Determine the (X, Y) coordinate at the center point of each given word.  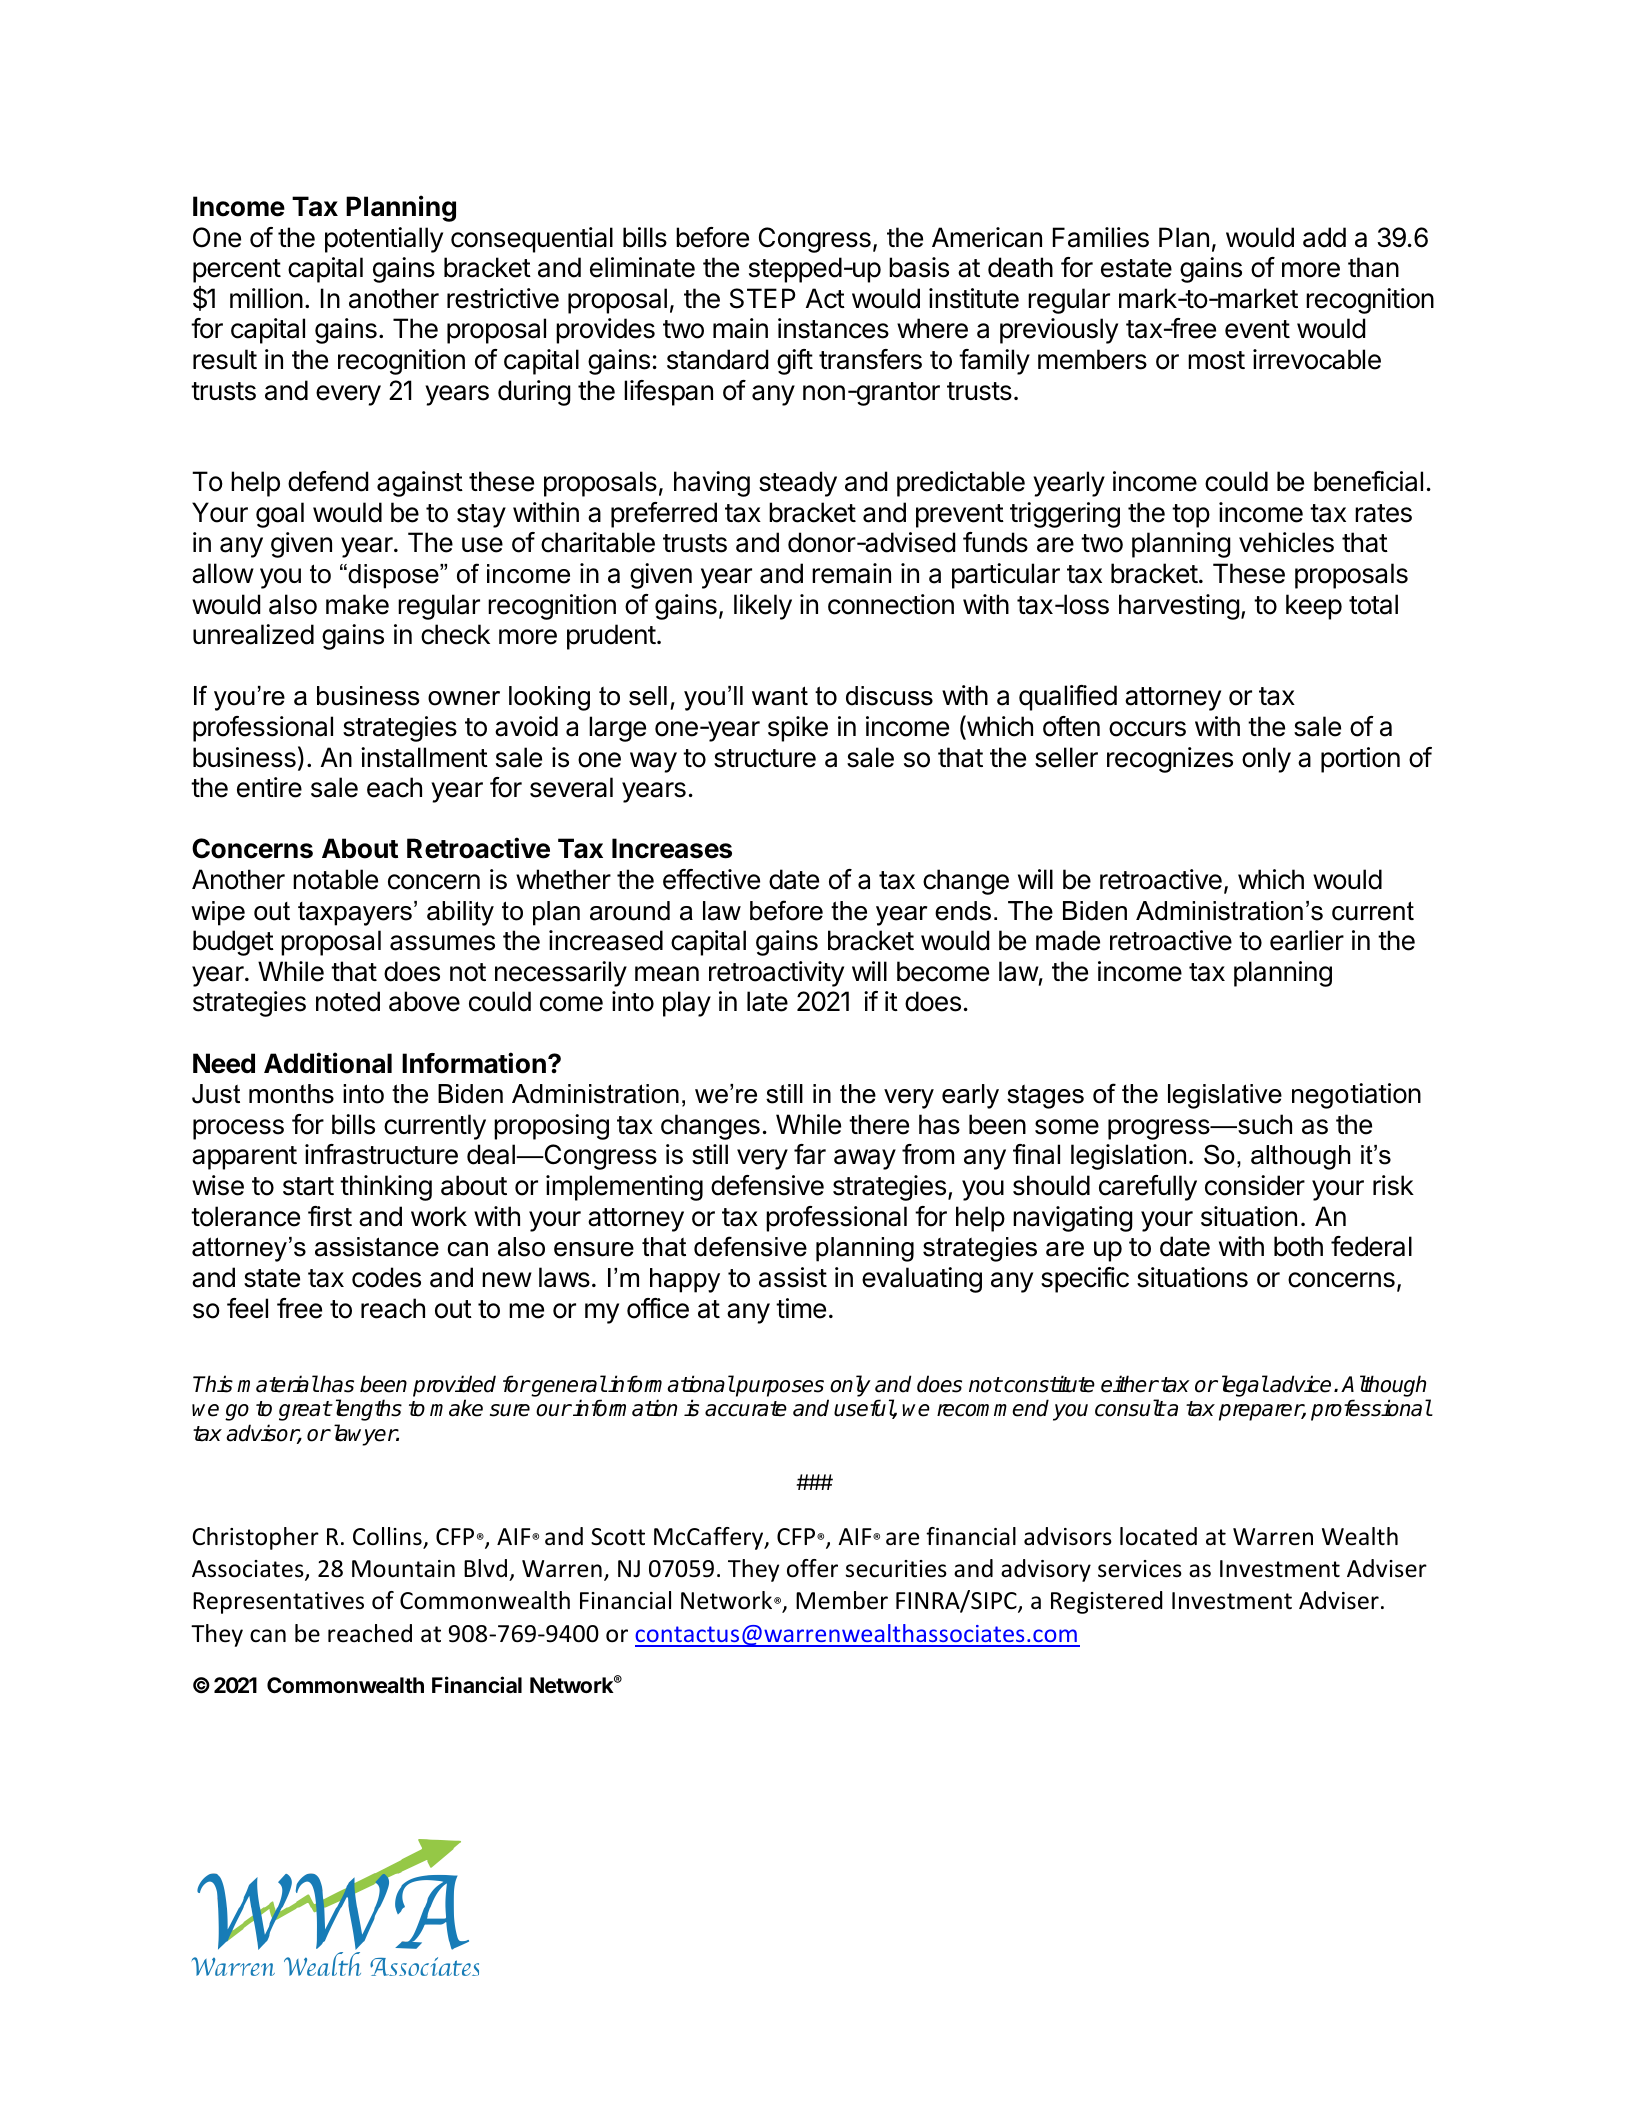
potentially (384, 240)
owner (464, 698)
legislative (1225, 1096)
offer (812, 1568)
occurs (1147, 729)
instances (833, 328)
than (1373, 267)
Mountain (403, 1569)
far (810, 1154)
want (780, 696)
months (291, 1094)
